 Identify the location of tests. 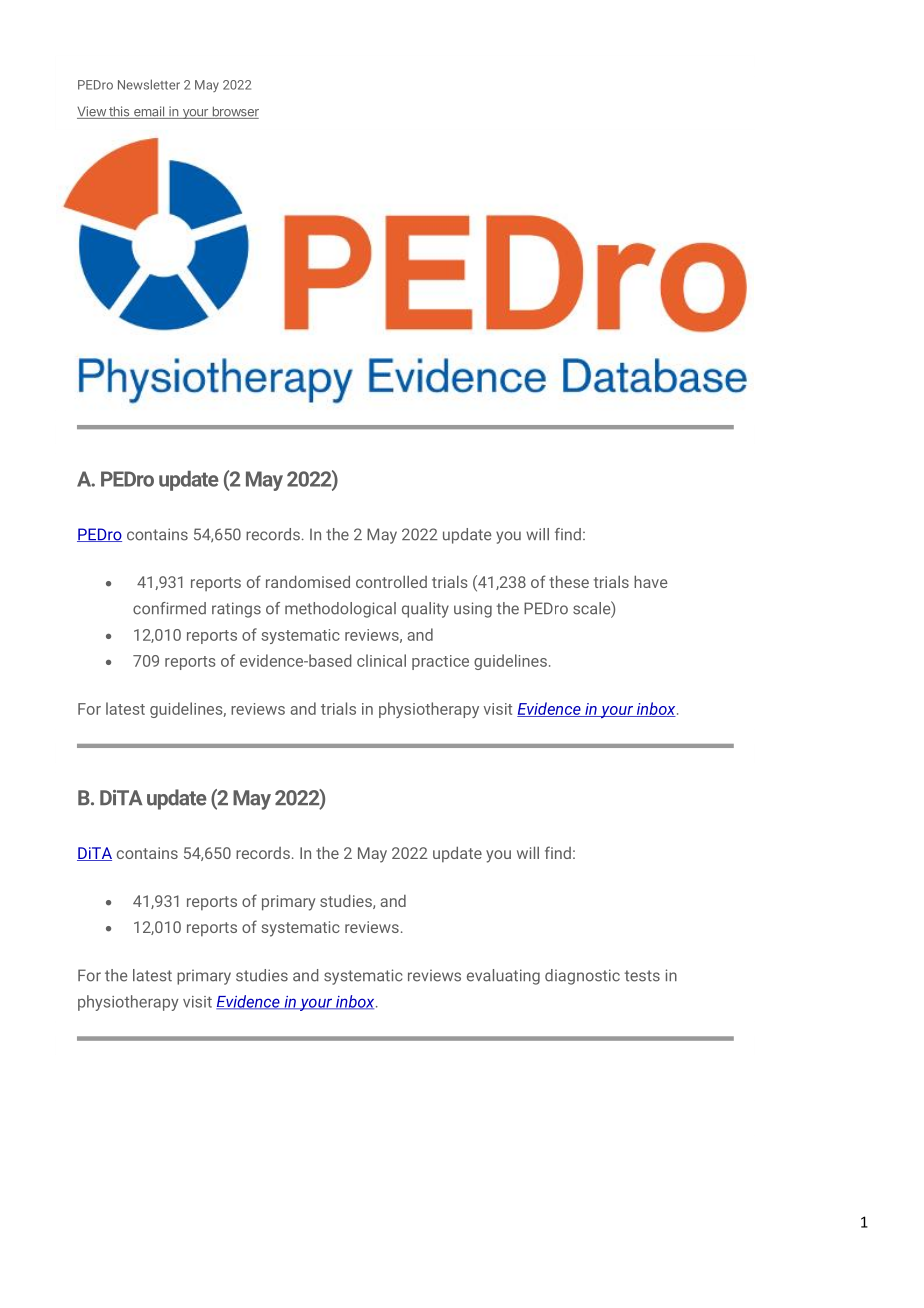
(642, 976).
